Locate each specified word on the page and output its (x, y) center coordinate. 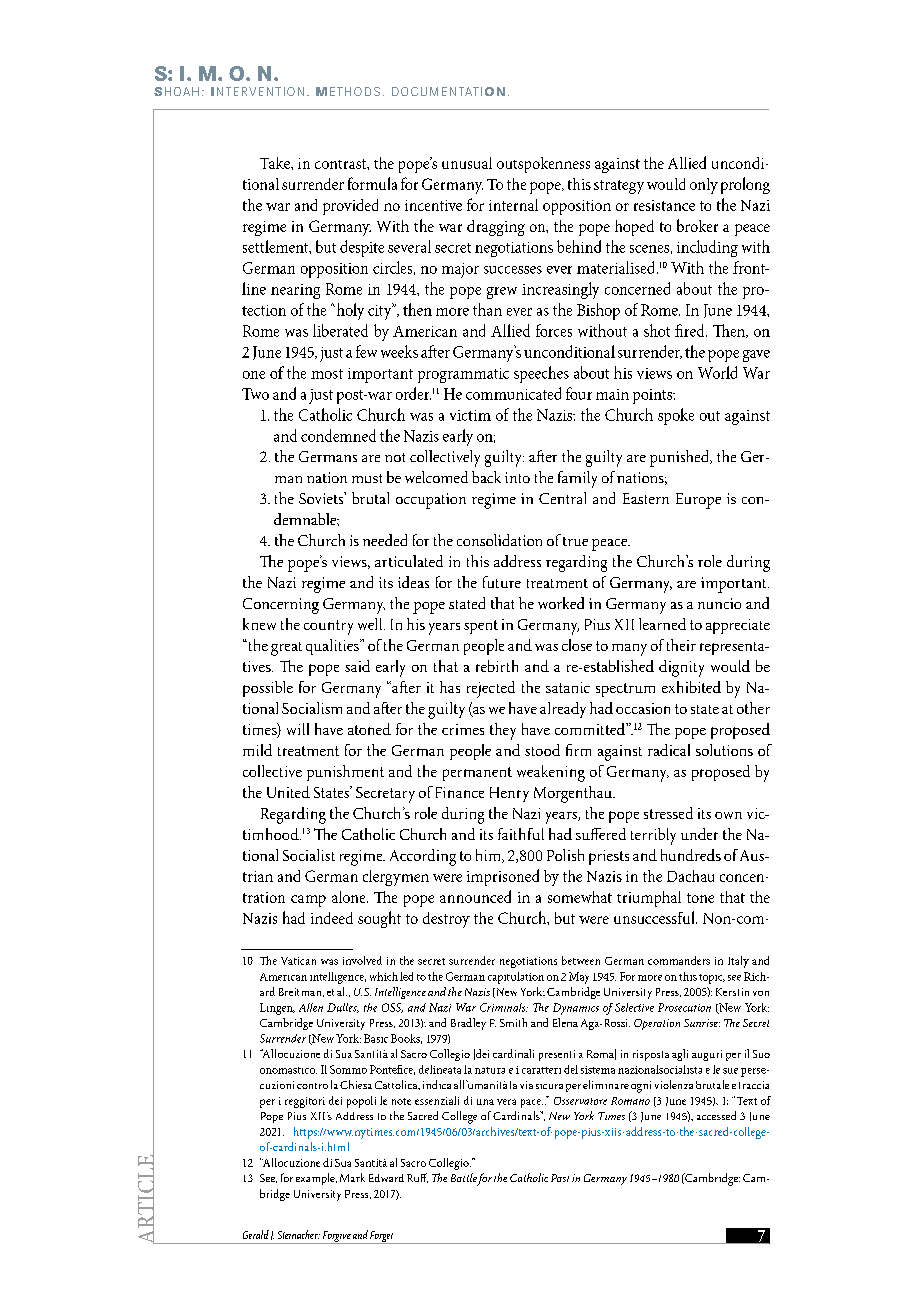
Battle (464, 1177)
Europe (698, 501)
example (316, 1179)
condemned (338, 435)
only (704, 186)
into (517, 477)
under (699, 834)
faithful (521, 834)
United (288, 792)
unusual (467, 163)
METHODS (348, 91)
